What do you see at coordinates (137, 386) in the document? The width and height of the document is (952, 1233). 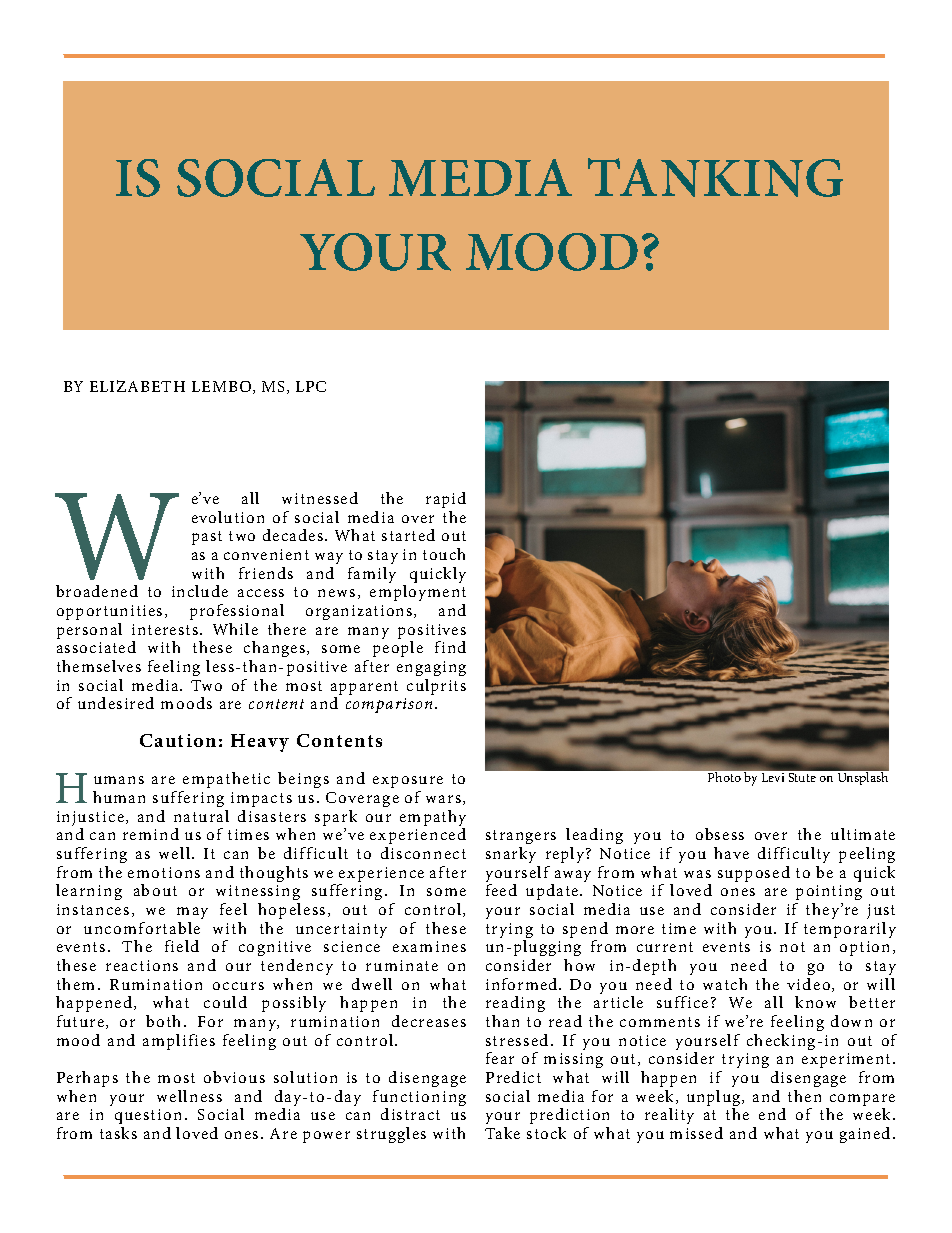 I see `ELIZABETH` at bounding box center [137, 386].
